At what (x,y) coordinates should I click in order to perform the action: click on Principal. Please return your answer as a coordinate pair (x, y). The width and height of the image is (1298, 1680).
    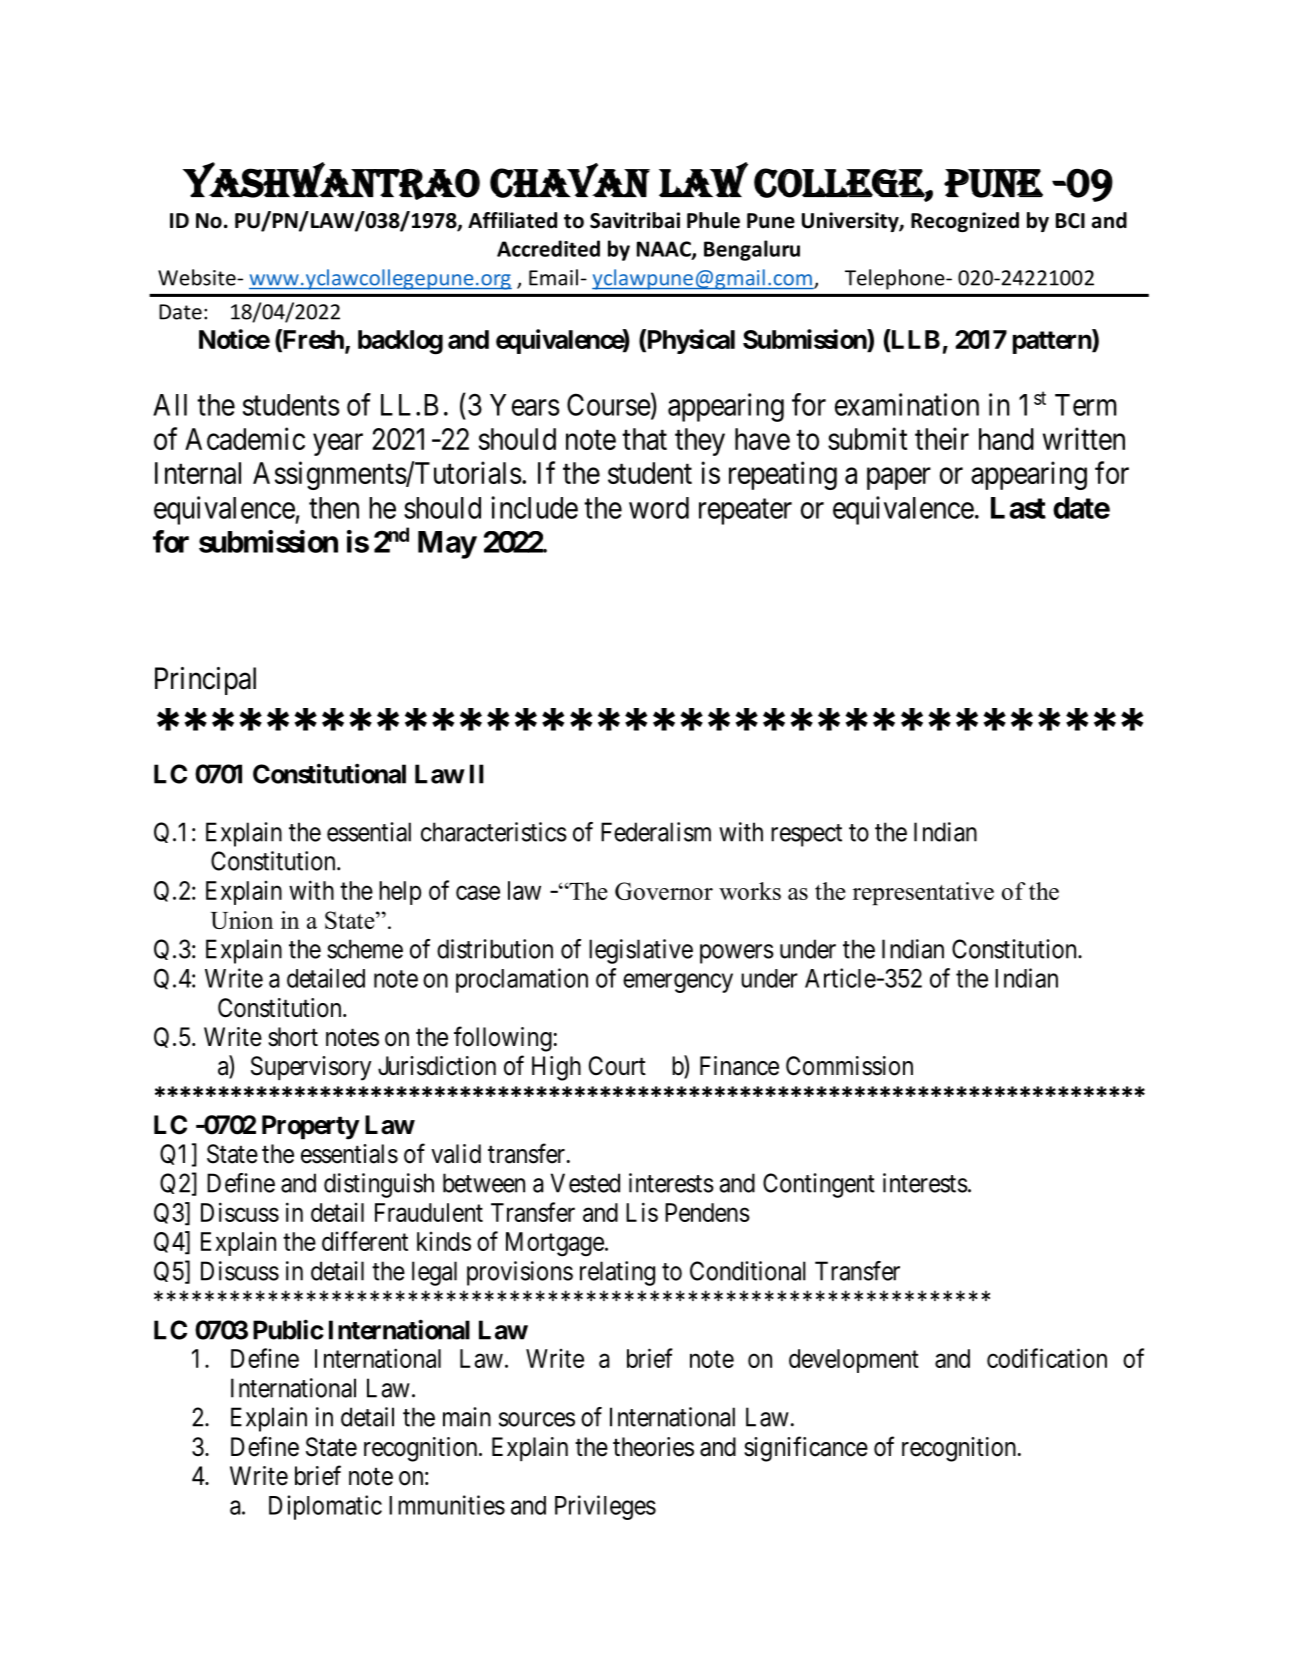
    Looking at the image, I should click on (205, 681).
